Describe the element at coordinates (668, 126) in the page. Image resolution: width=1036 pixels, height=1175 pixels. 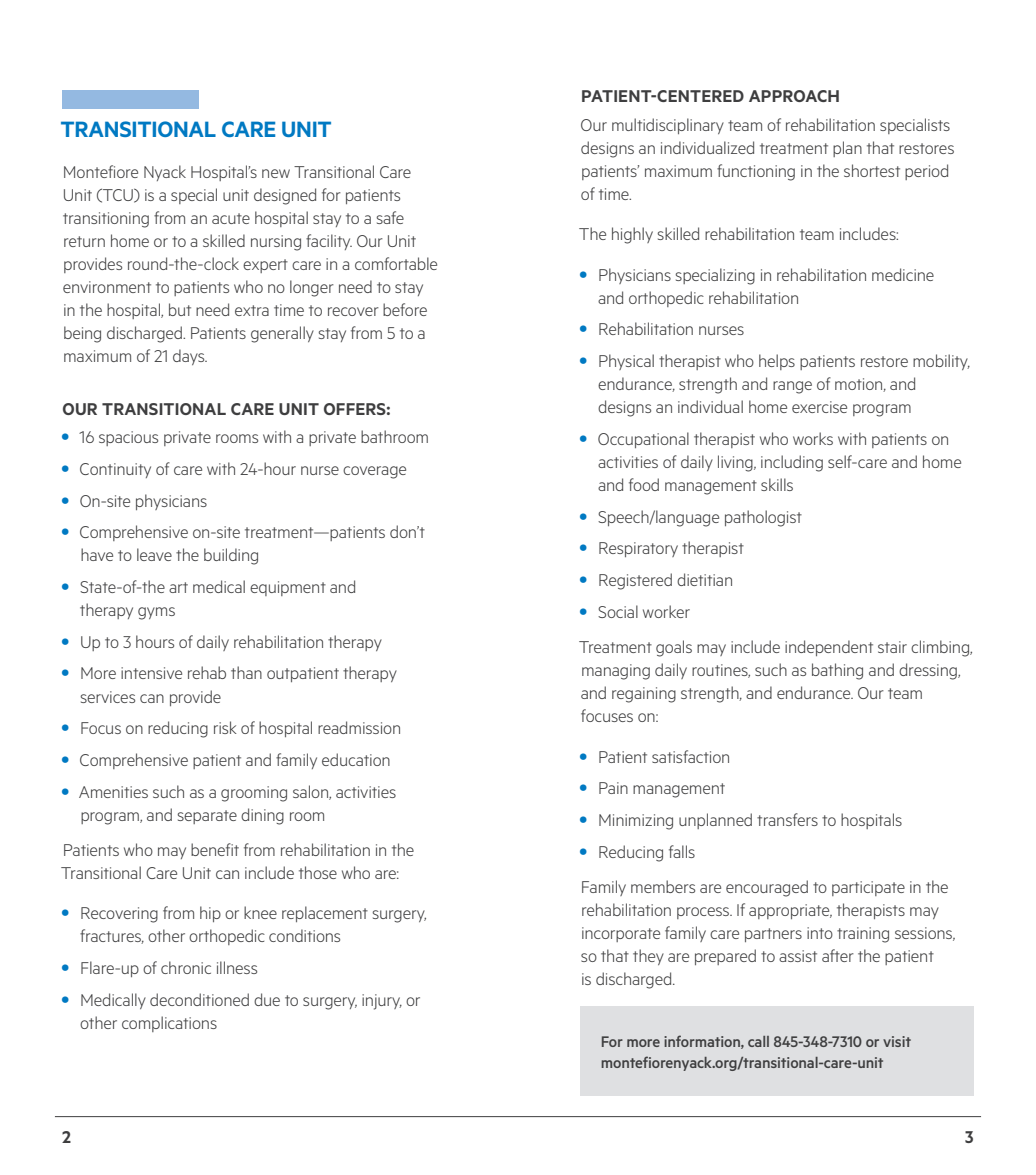
I see `multidisciplinary` at that location.
